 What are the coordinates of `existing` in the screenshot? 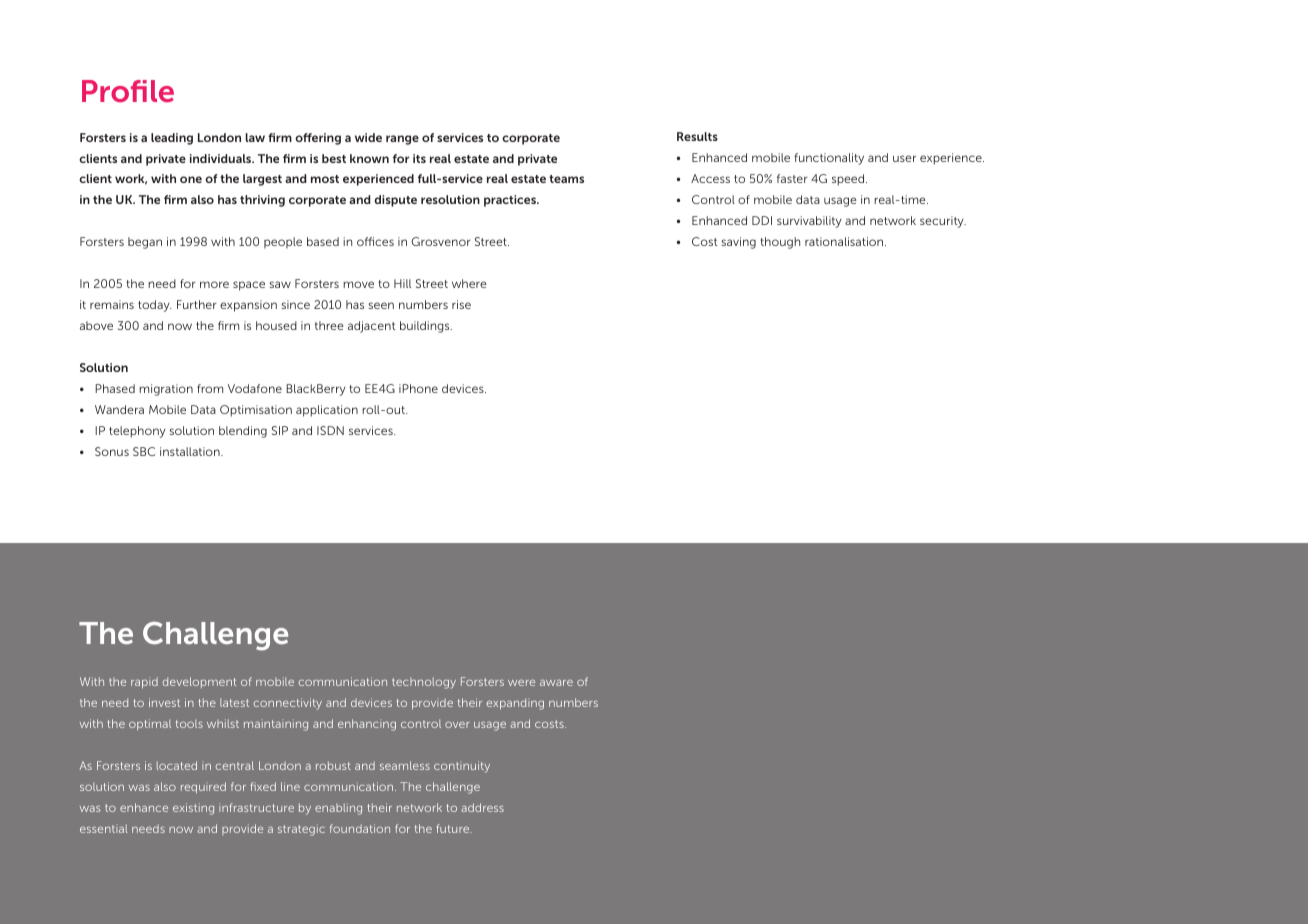 It's located at (193, 809).
